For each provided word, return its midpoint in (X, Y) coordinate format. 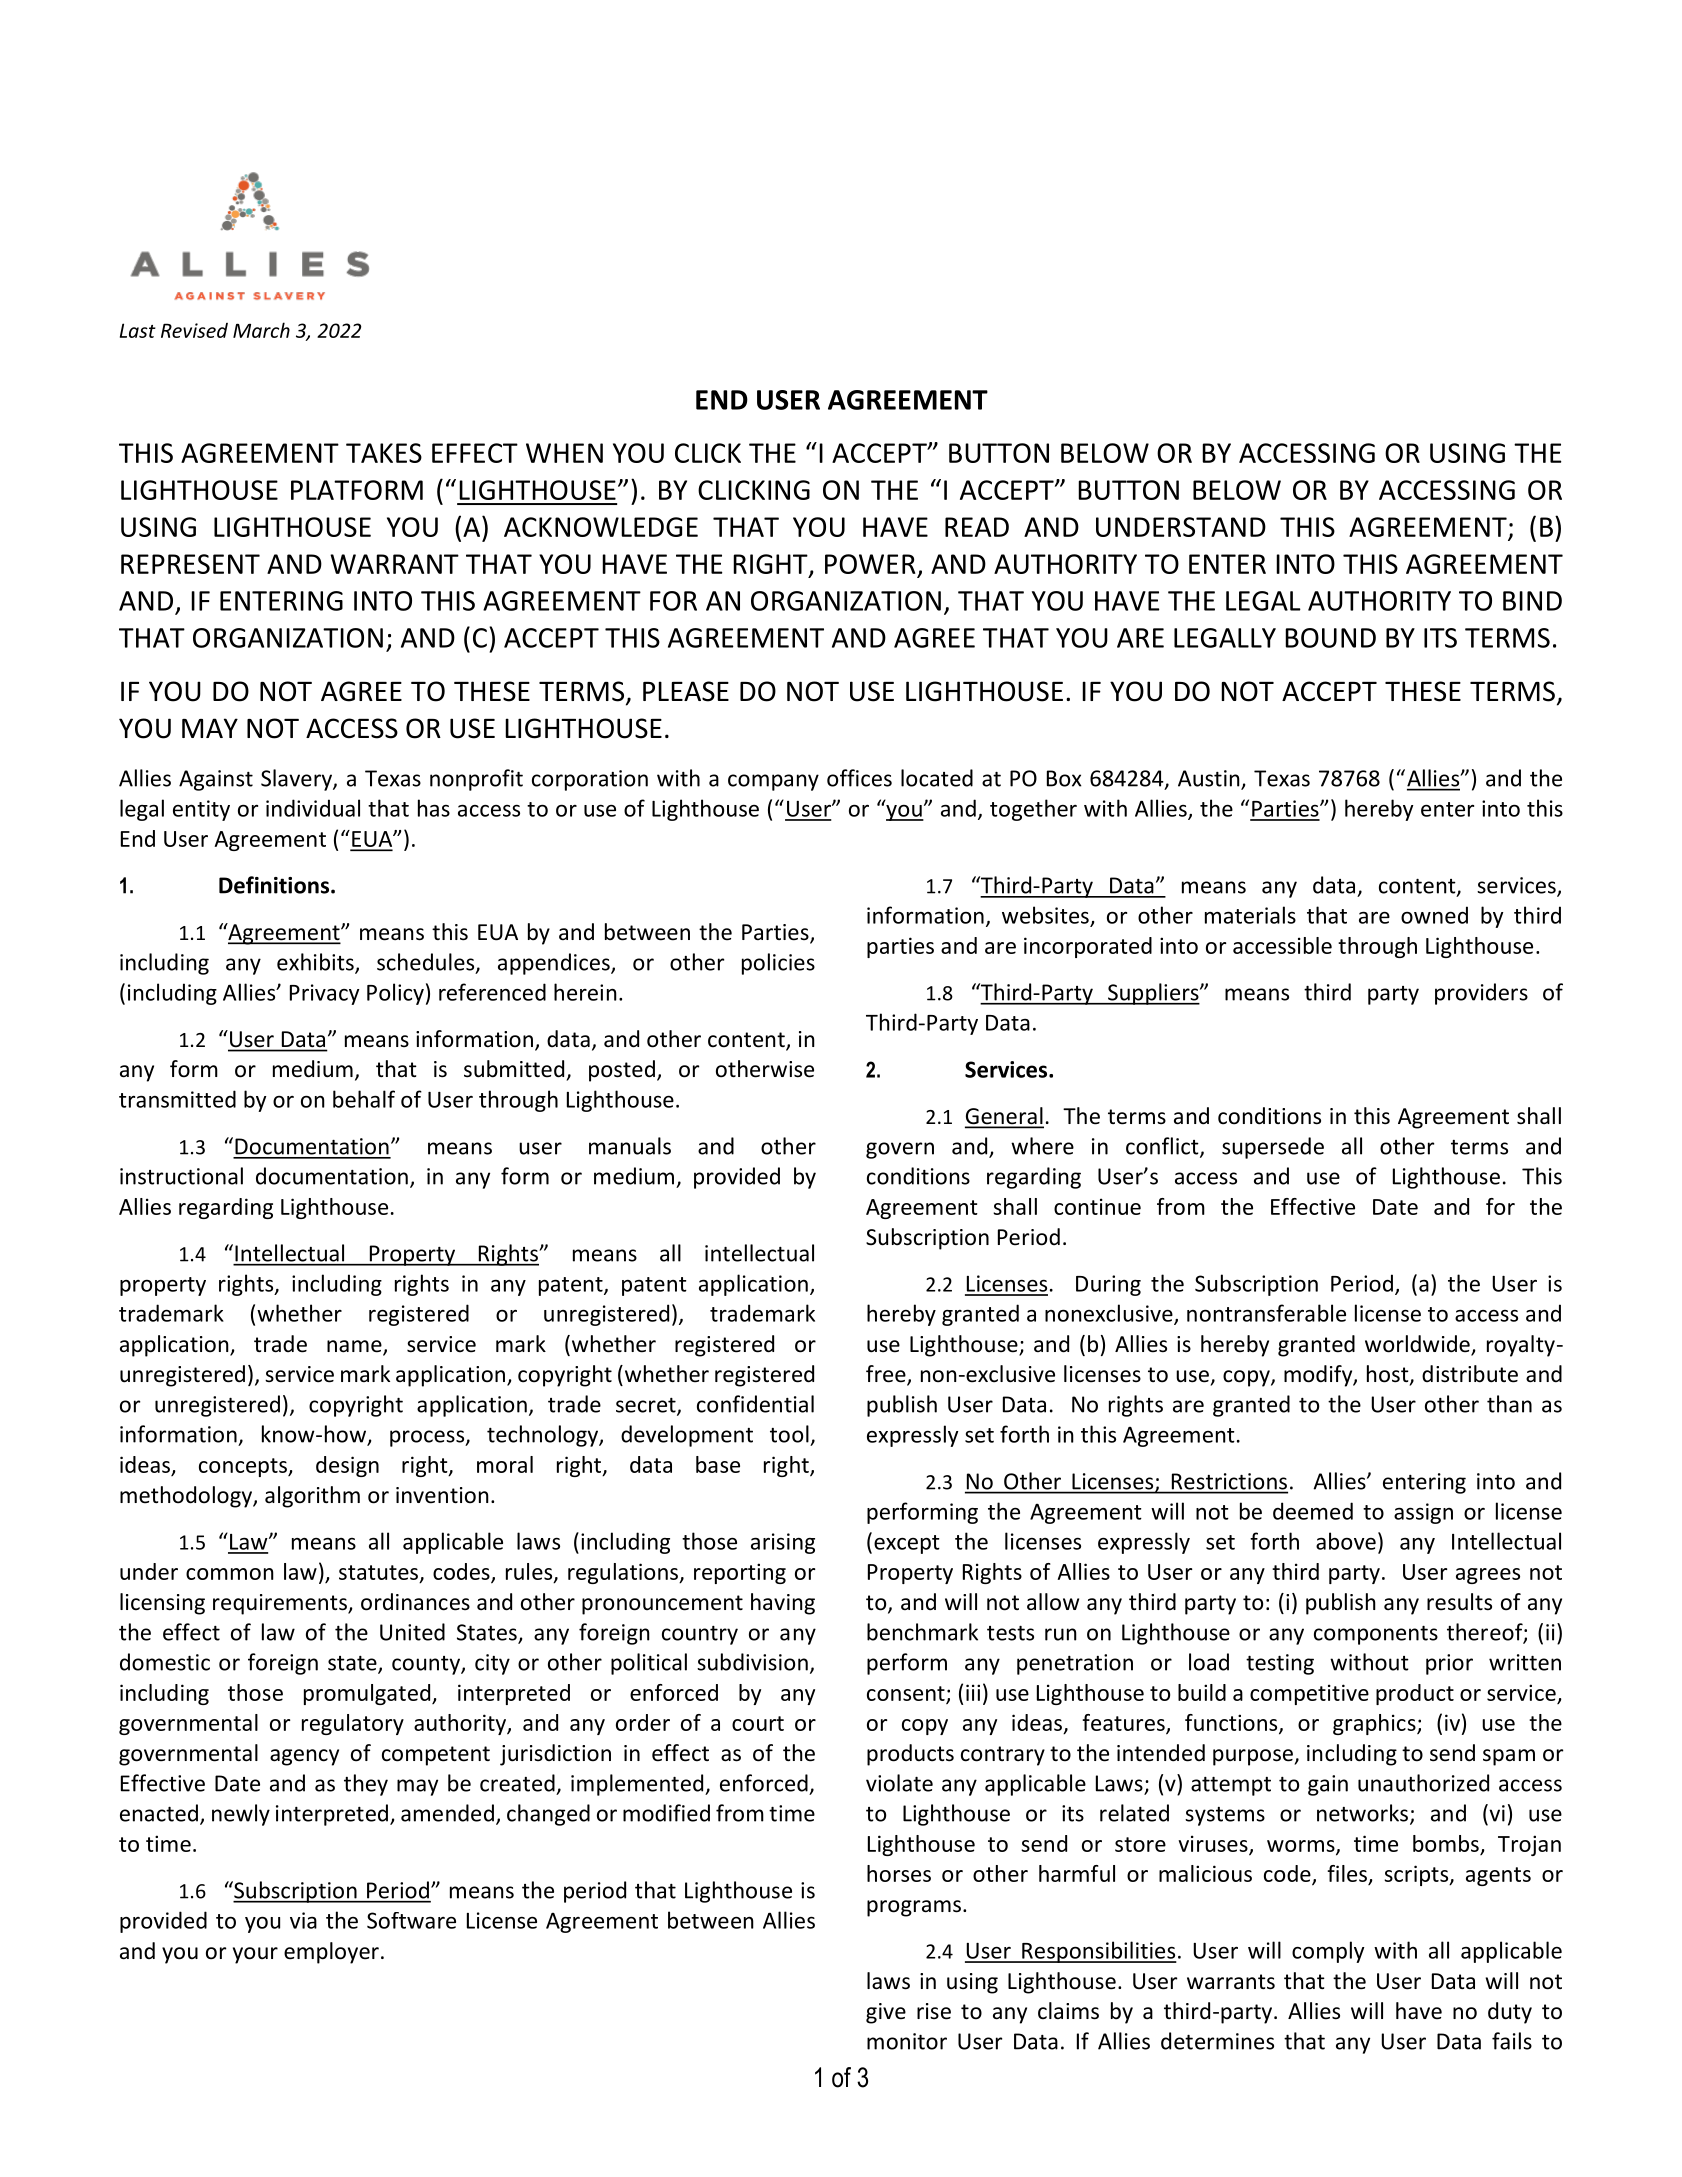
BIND (1532, 601)
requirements (281, 1604)
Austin (1210, 779)
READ (977, 527)
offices (859, 778)
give (886, 2013)
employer (331, 1953)
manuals (630, 1146)
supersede (1273, 1148)
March (261, 330)
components (1376, 1635)
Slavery (297, 780)
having (783, 1604)
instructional (181, 1176)
